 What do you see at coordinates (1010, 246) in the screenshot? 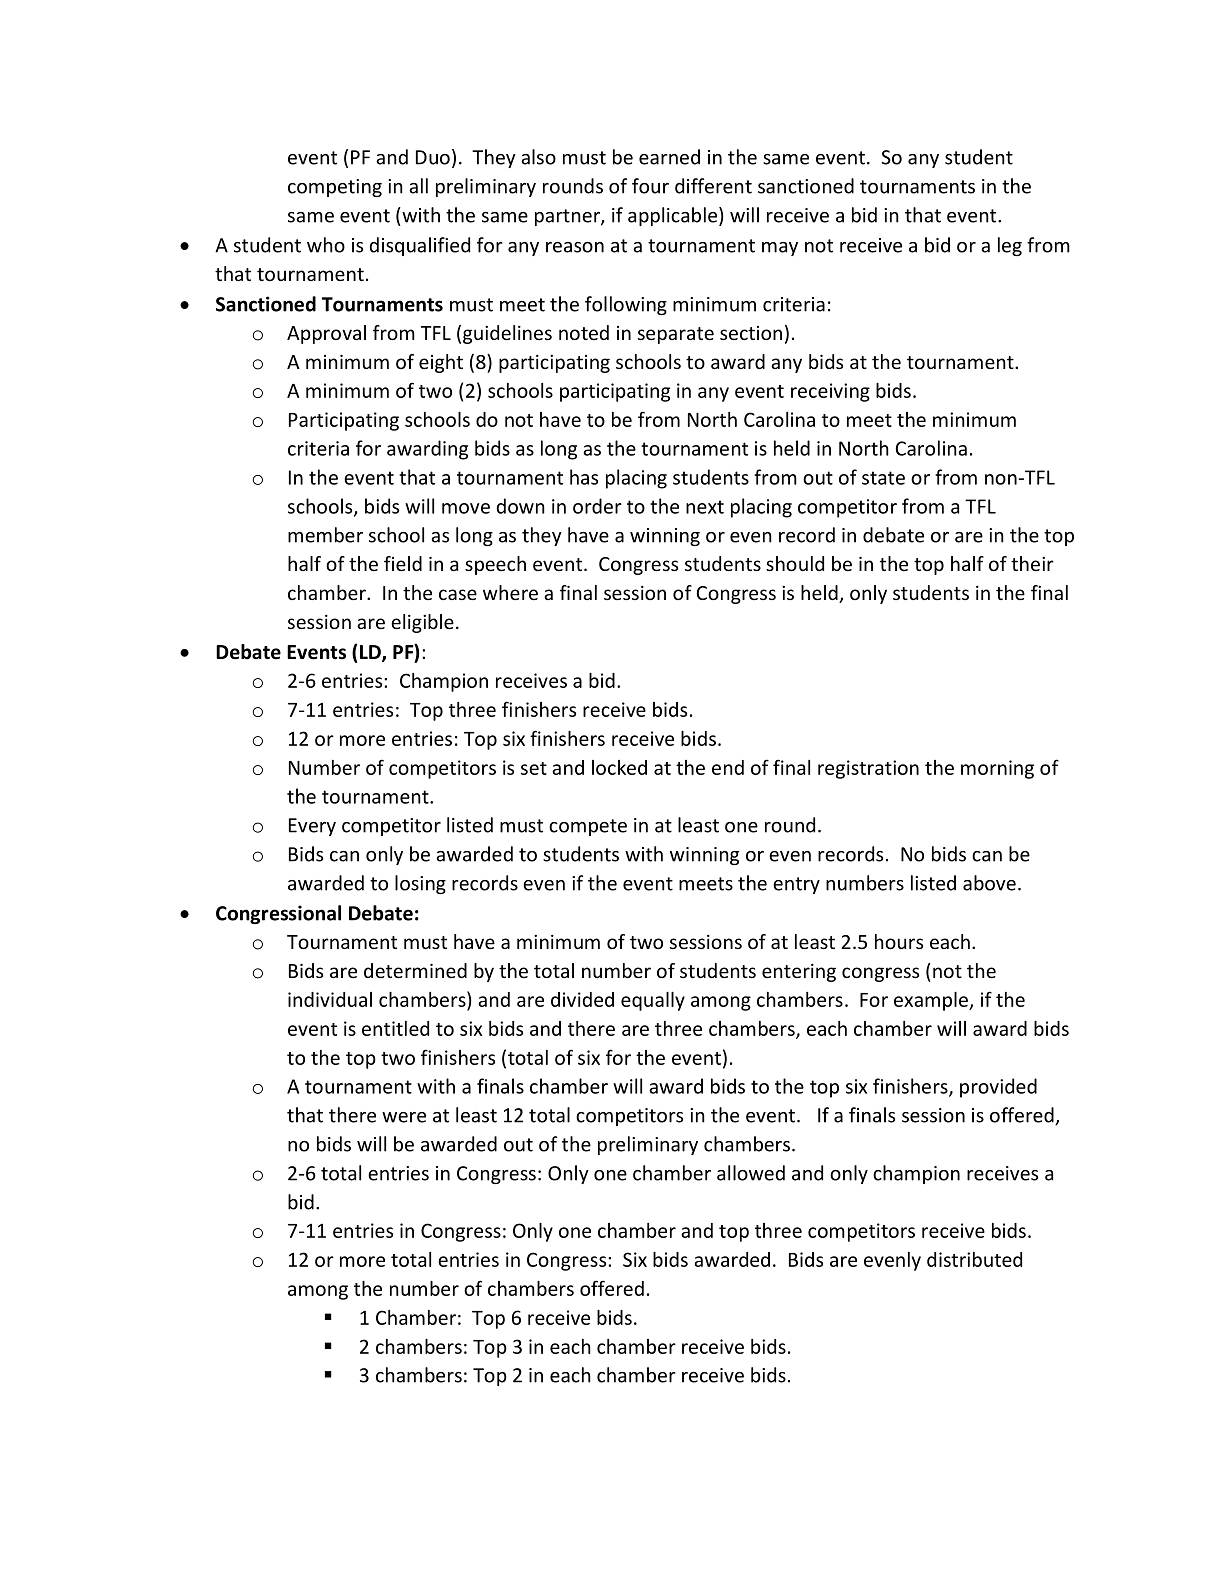
I see `leg` at bounding box center [1010, 246].
